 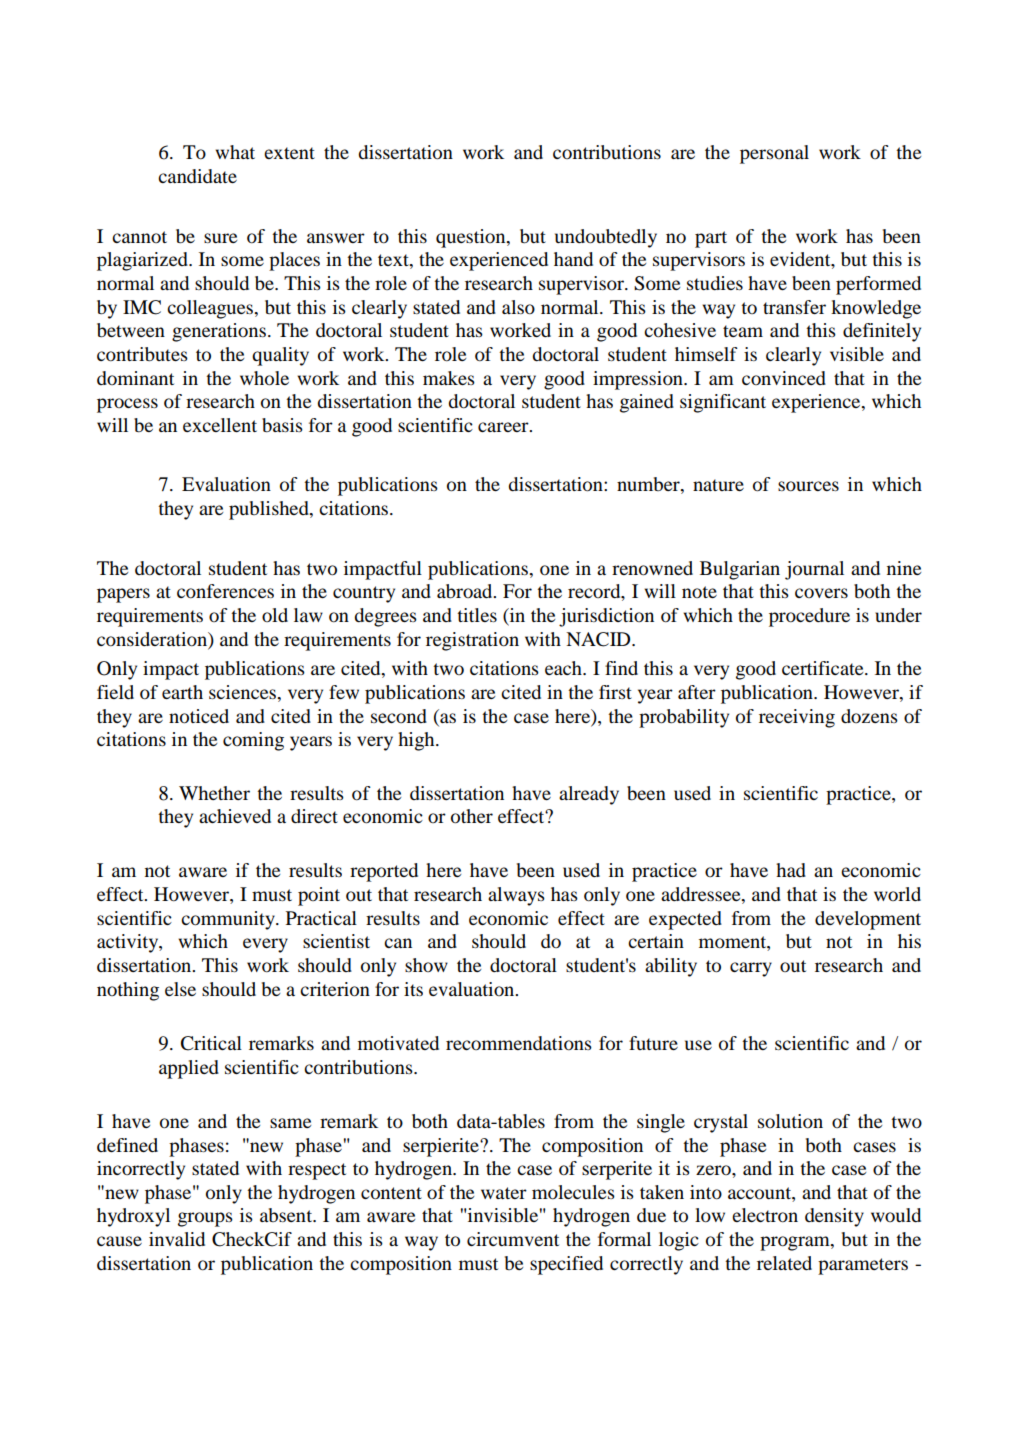 What do you see at coordinates (564, 668) in the screenshot?
I see `each` at bounding box center [564, 668].
